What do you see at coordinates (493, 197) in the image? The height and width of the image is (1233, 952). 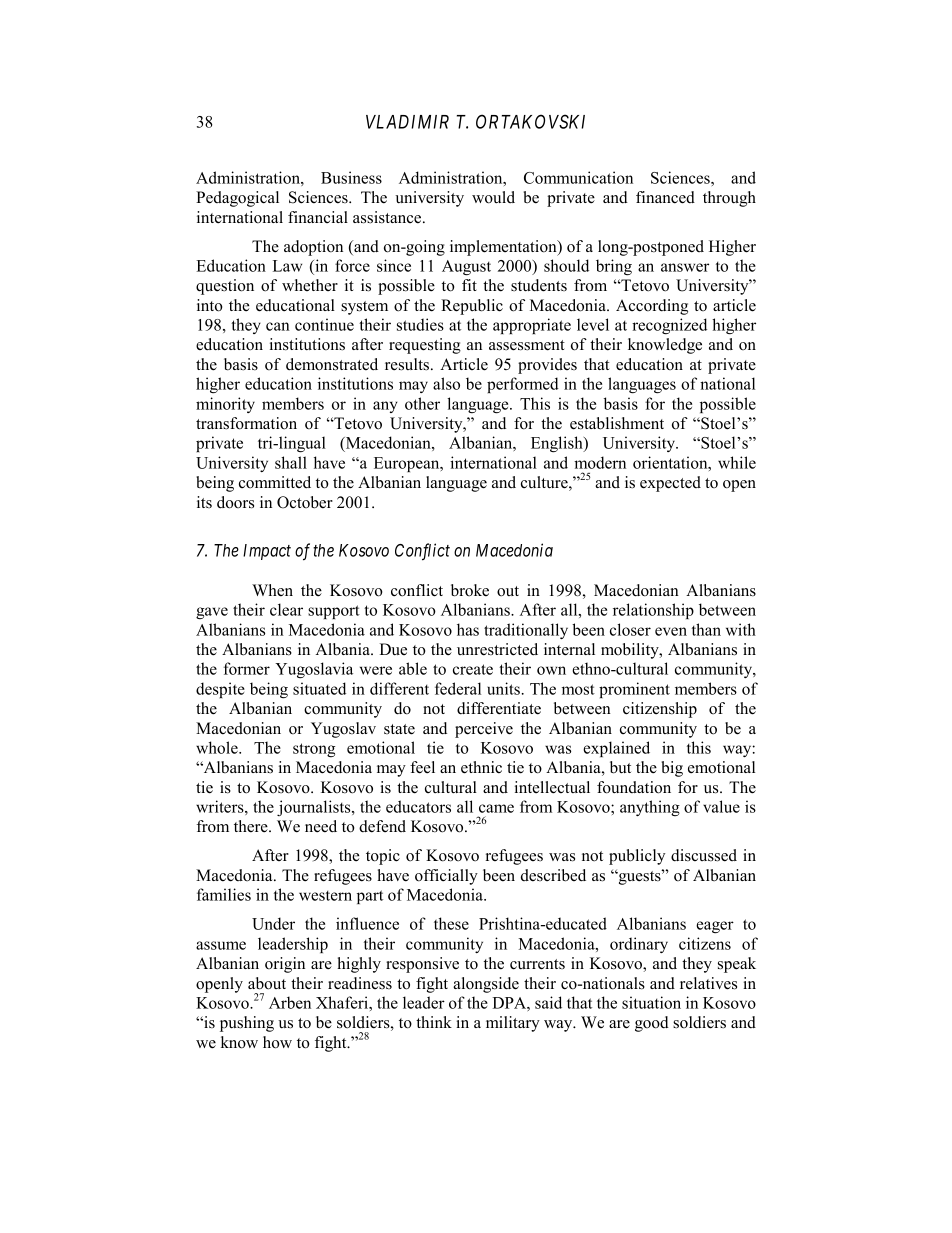 I see `would` at bounding box center [493, 197].
